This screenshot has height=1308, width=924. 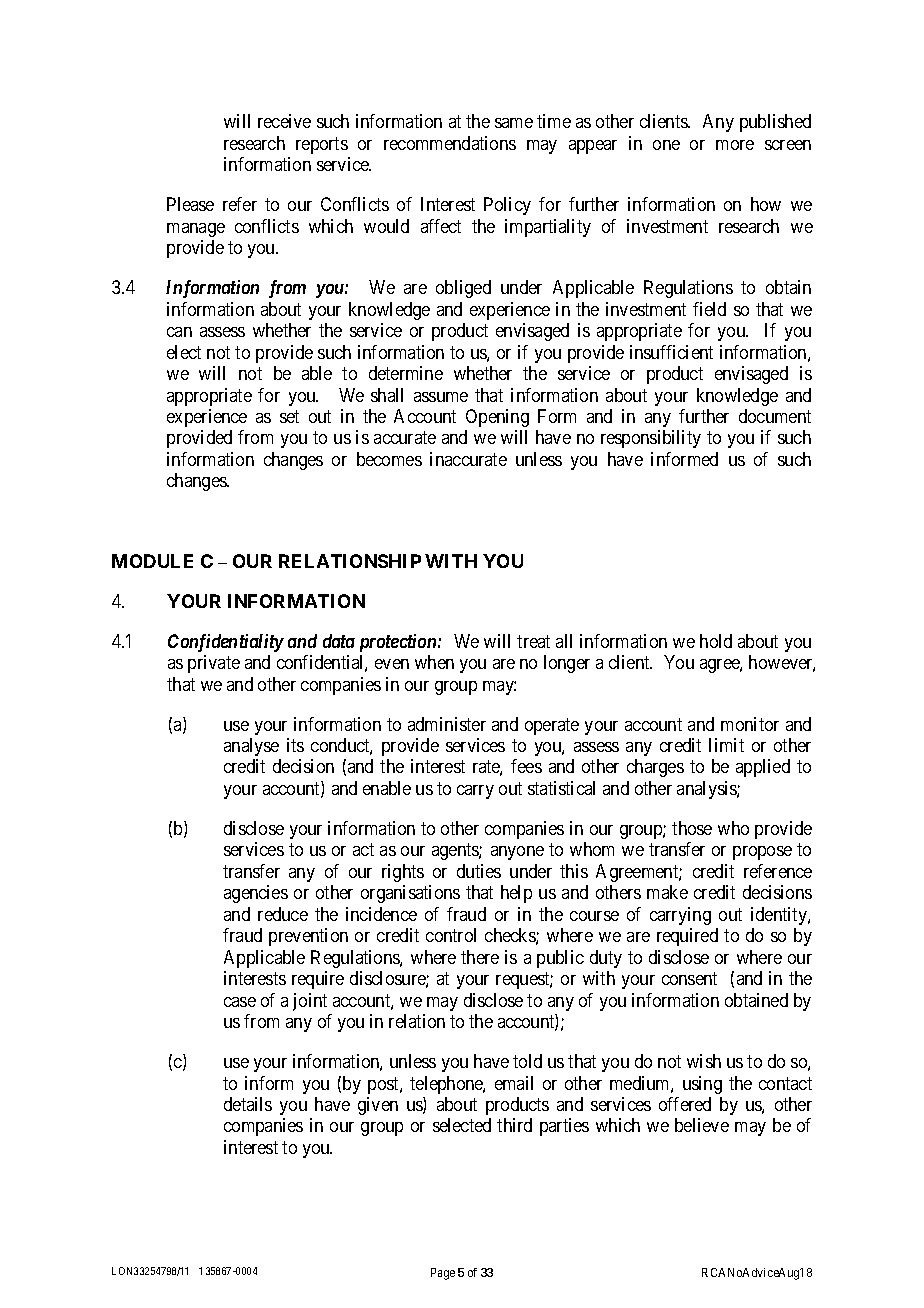 What do you see at coordinates (190, 204) in the screenshot?
I see `Please` at bounding box center [190, 204].
